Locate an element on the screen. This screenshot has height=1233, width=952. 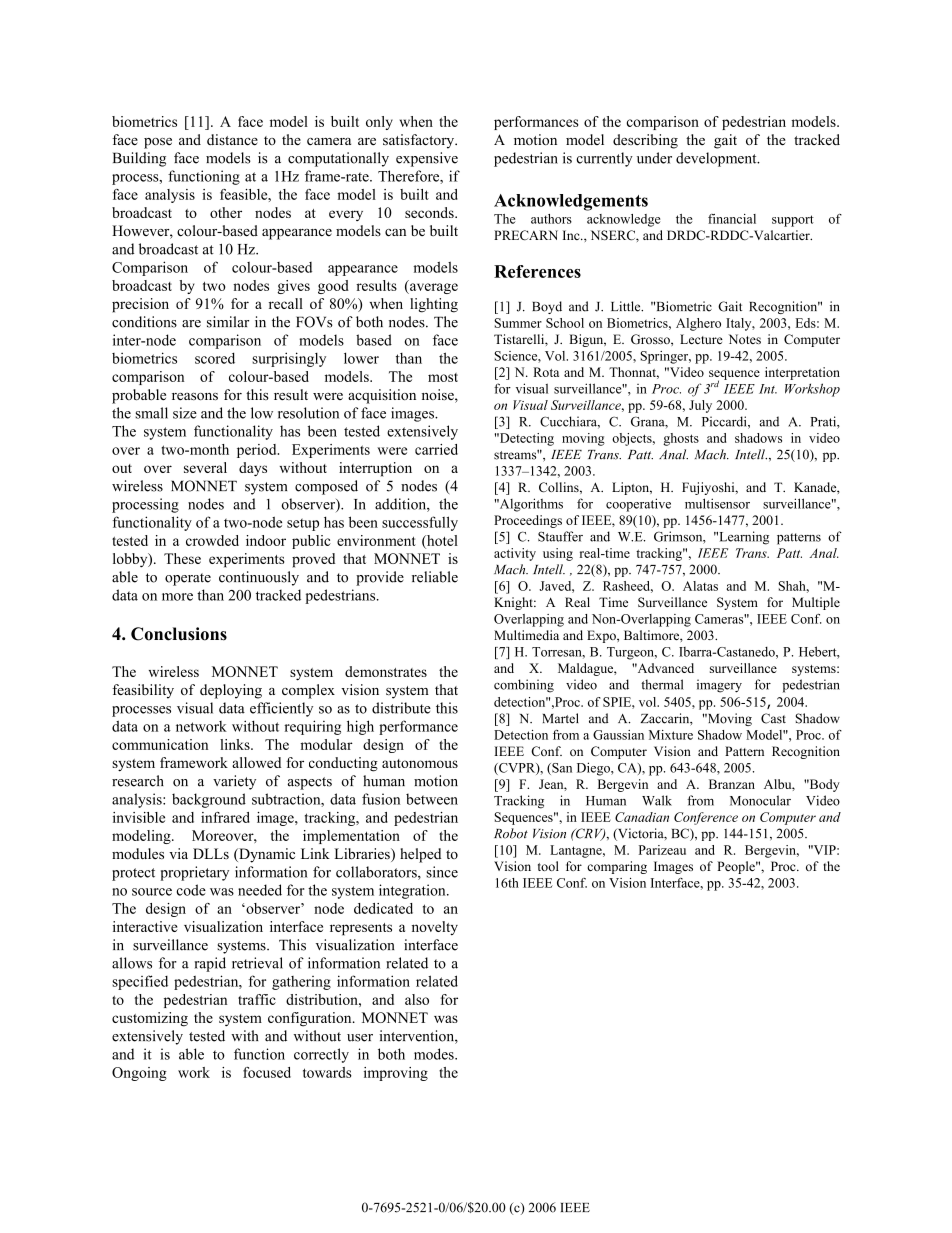
comparing is located at coordinates (617, 867).
